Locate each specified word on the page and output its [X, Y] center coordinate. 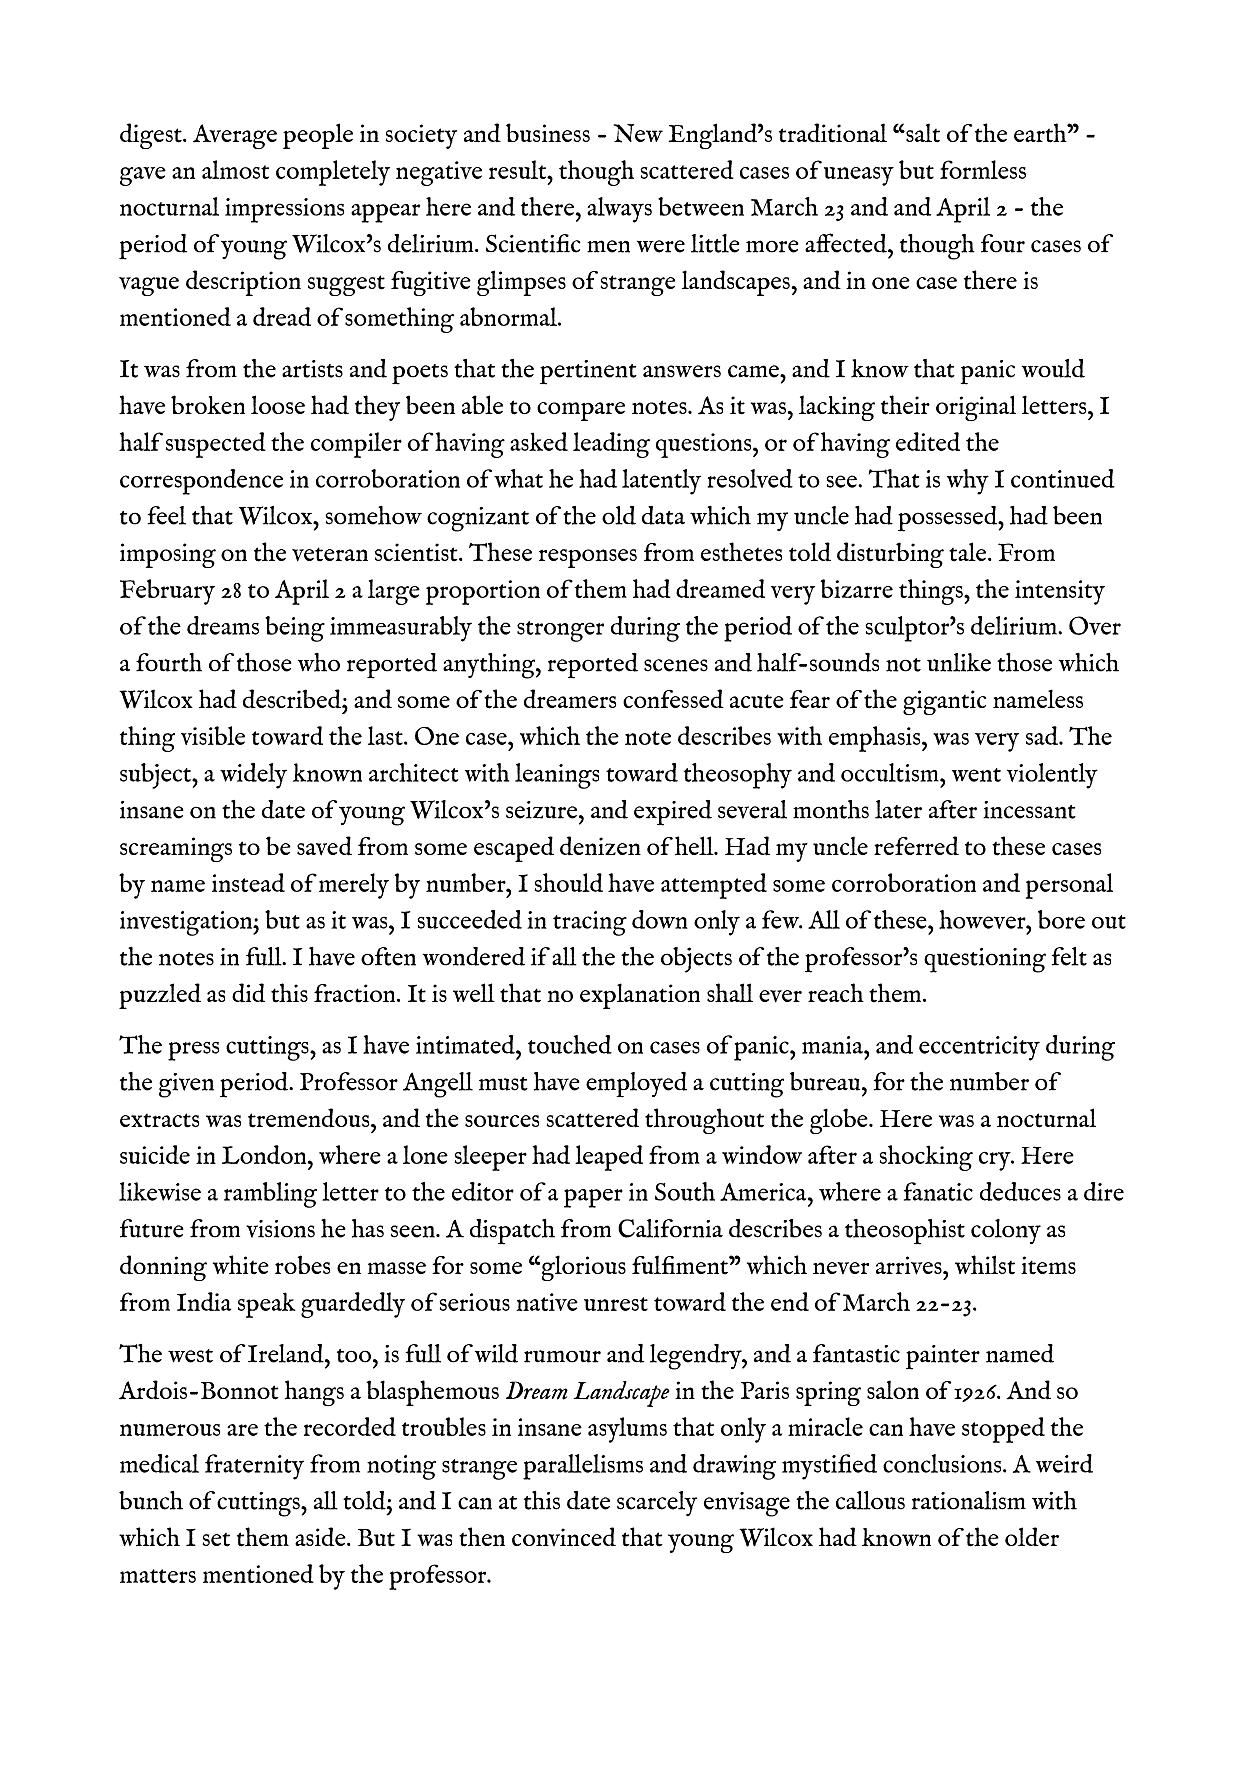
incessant [1029, 810]
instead [248, 882]
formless [983, 169]
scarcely [657, 1503]
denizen [600, 846]
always [619, 210]
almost [235, 169]
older [1032, 1536]
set [216, 1540]
